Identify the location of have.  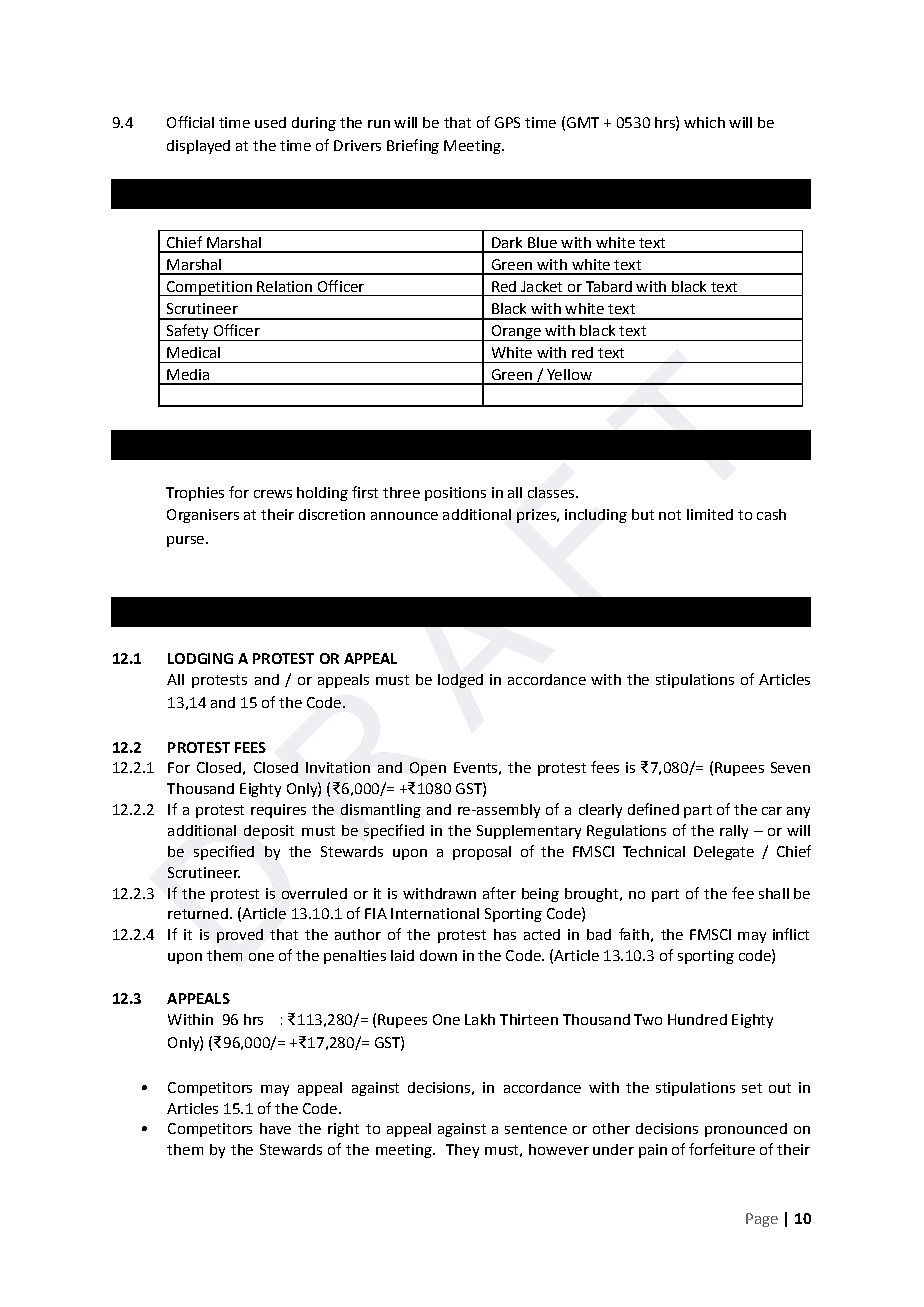
(275, 1128).
